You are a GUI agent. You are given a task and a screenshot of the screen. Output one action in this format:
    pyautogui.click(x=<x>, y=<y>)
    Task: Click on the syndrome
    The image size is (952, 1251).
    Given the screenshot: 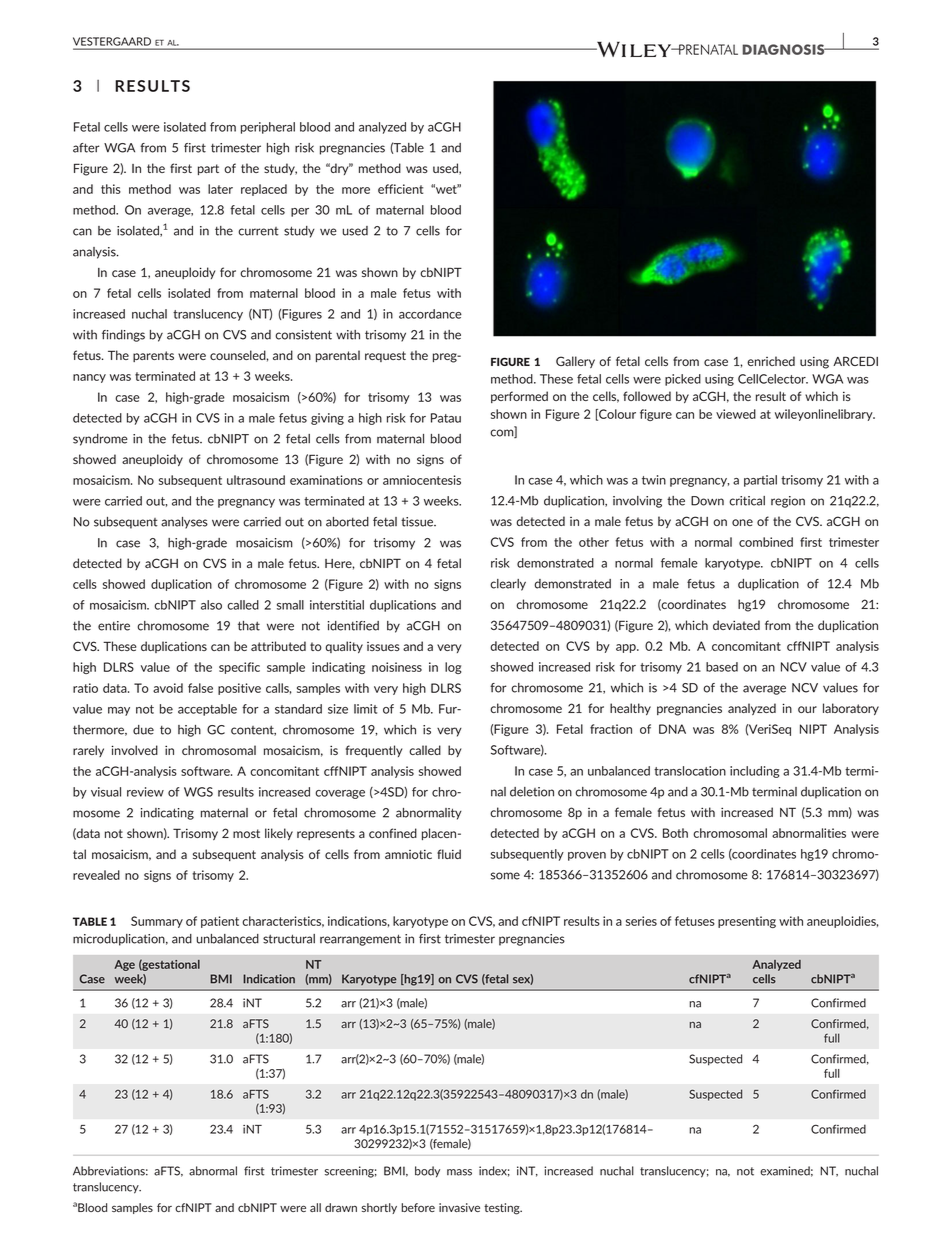 What is the action you would take?
    pyautogui.click(x=100, y=440)
